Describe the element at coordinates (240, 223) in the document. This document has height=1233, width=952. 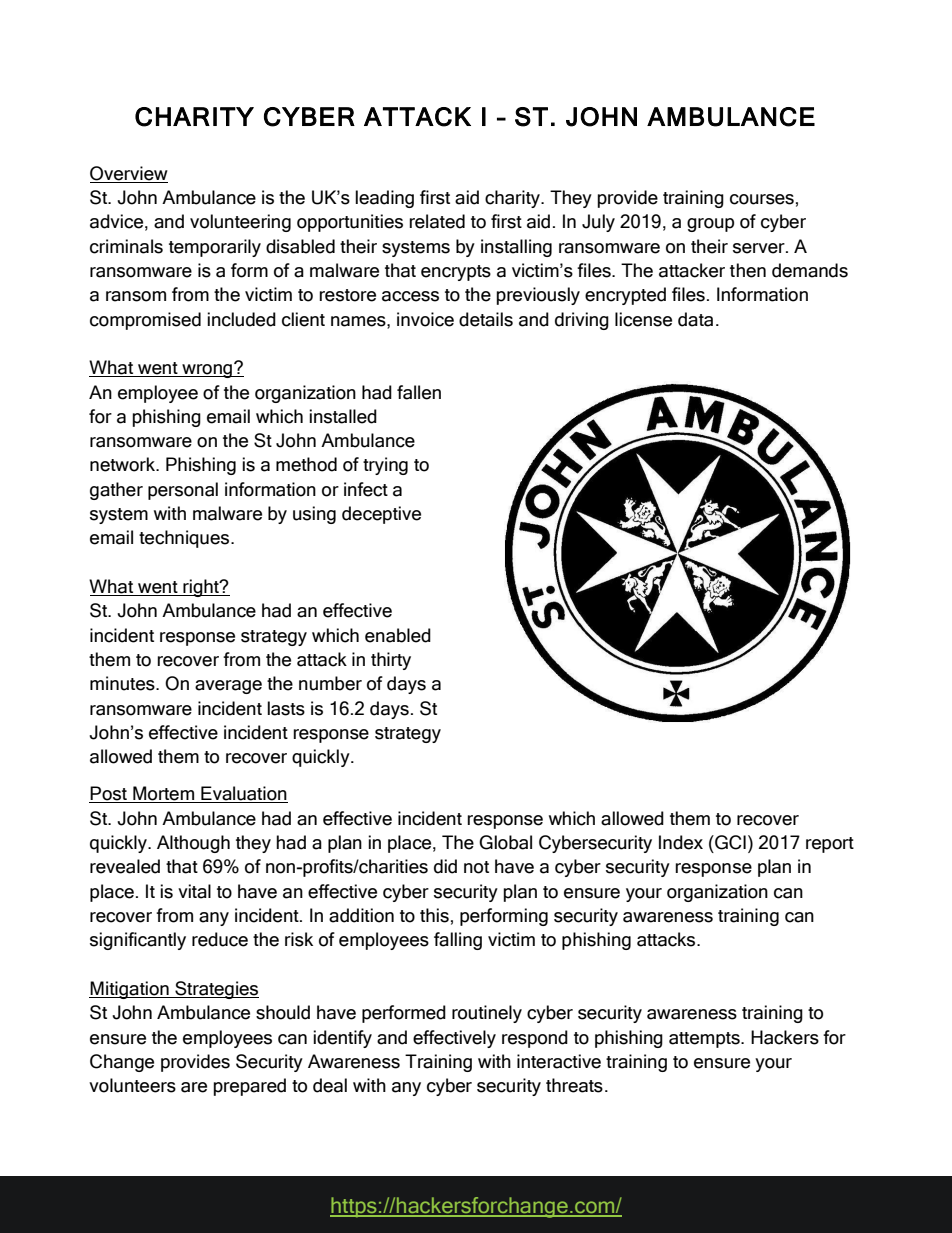
I see `volunteering` at that location.
